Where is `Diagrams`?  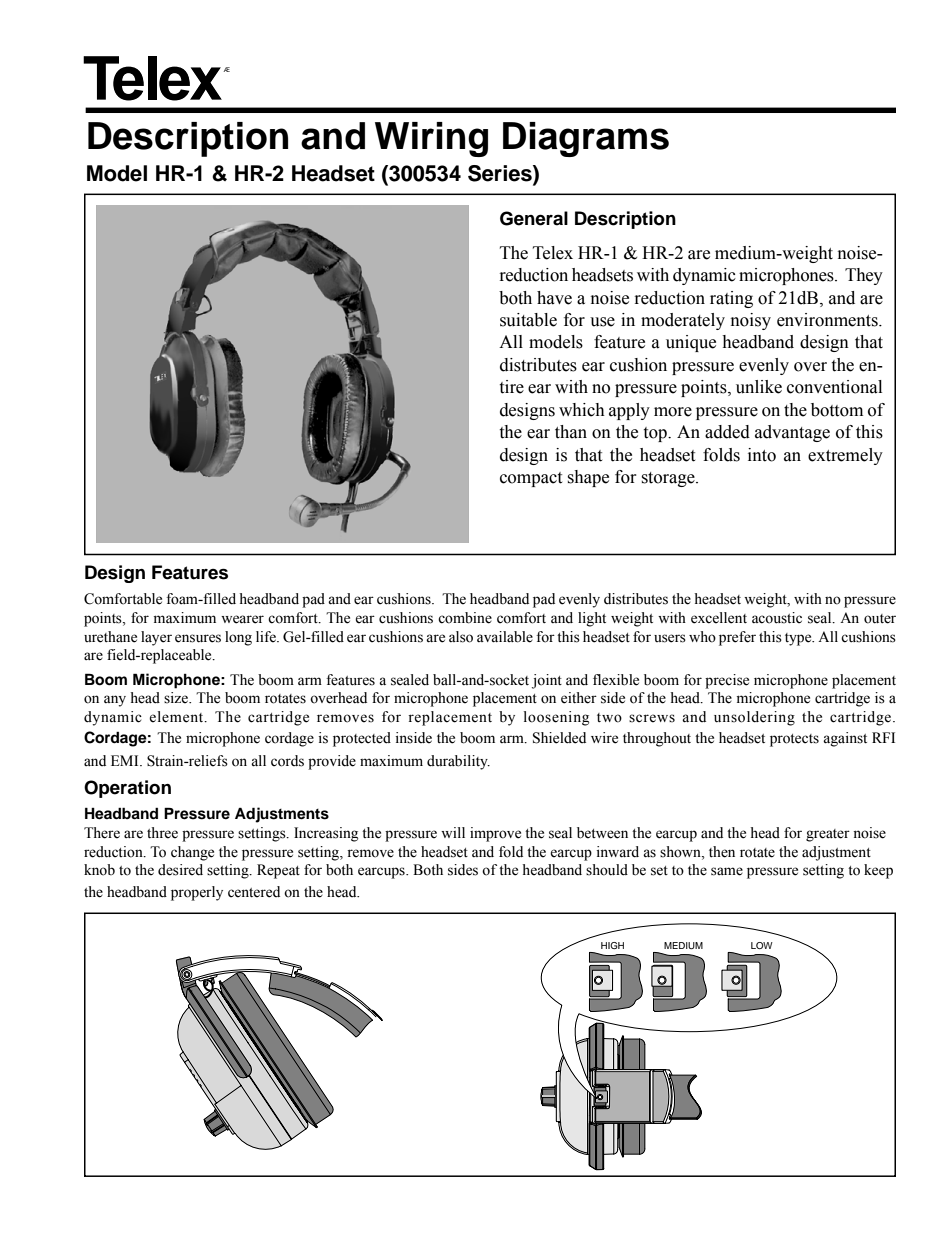 Diagrams is located at coordinates (586, 139).
